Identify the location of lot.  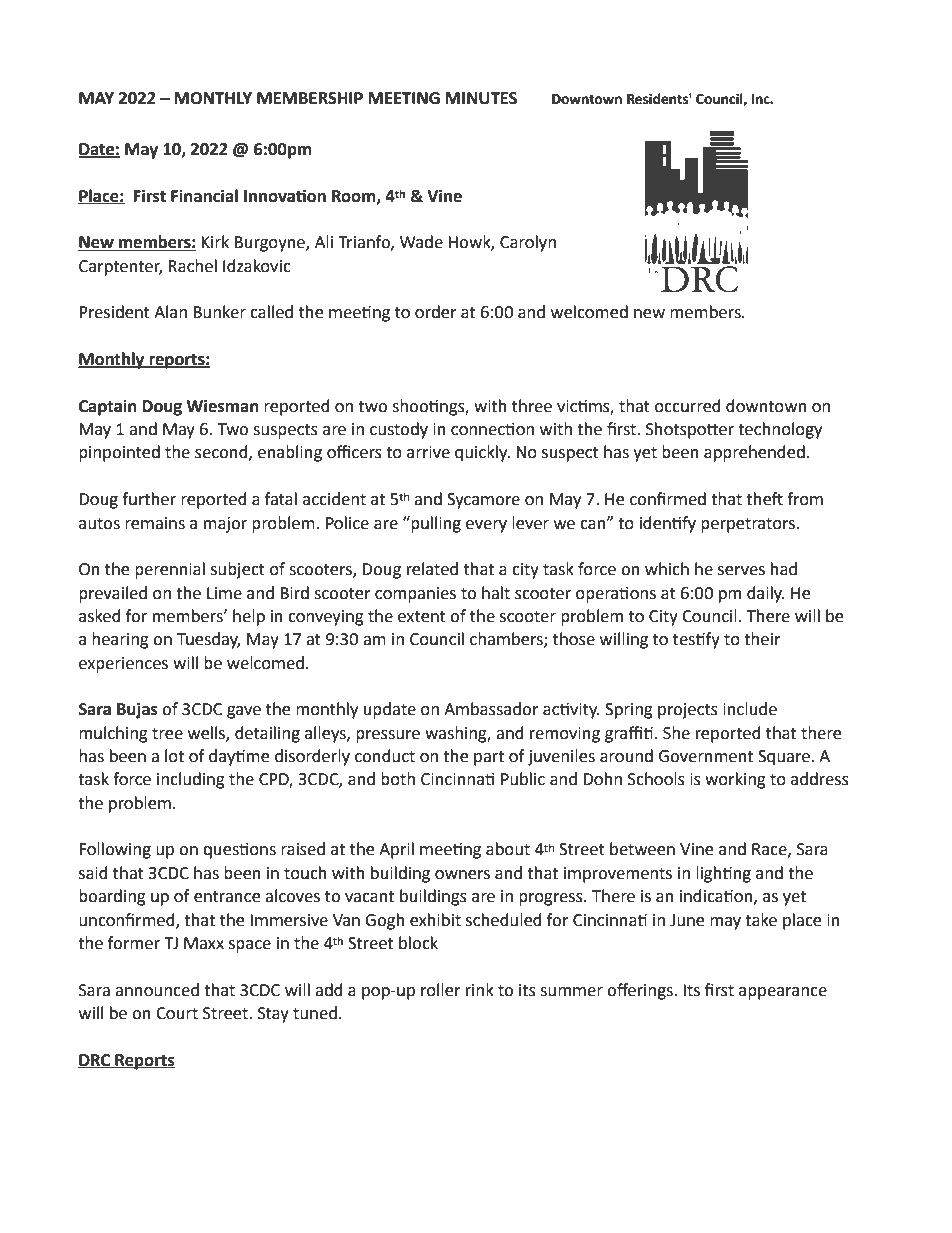
(174, 756).
